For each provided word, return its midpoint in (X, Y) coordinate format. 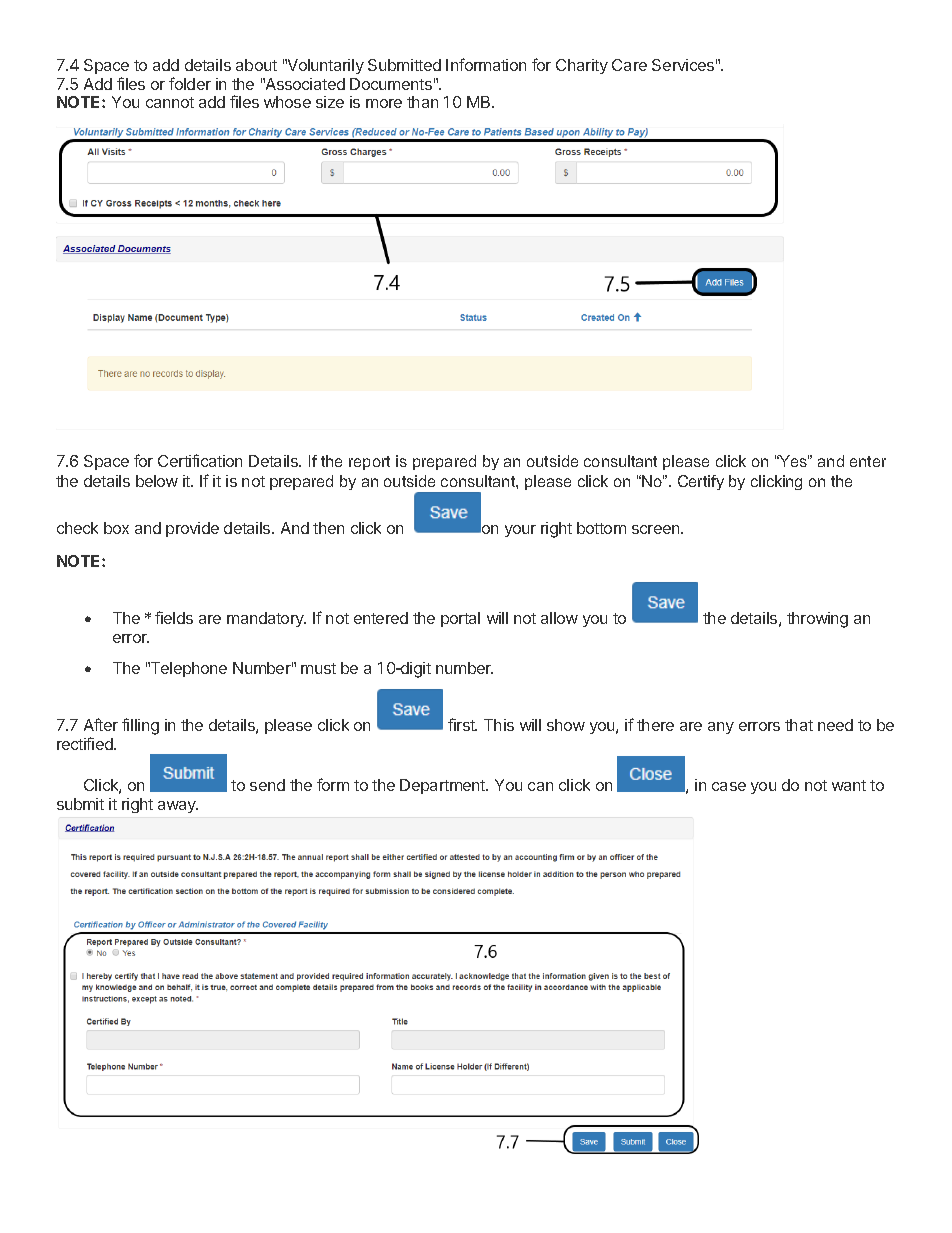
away (178, 807)
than (422, 102)
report (369, 463)
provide (192, 529)
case (729, 786)
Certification (200, 460)
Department (444, 786)
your (520, 531)
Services (683, 65)
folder (190, 83)
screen (657, 529)
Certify (701, 482)
